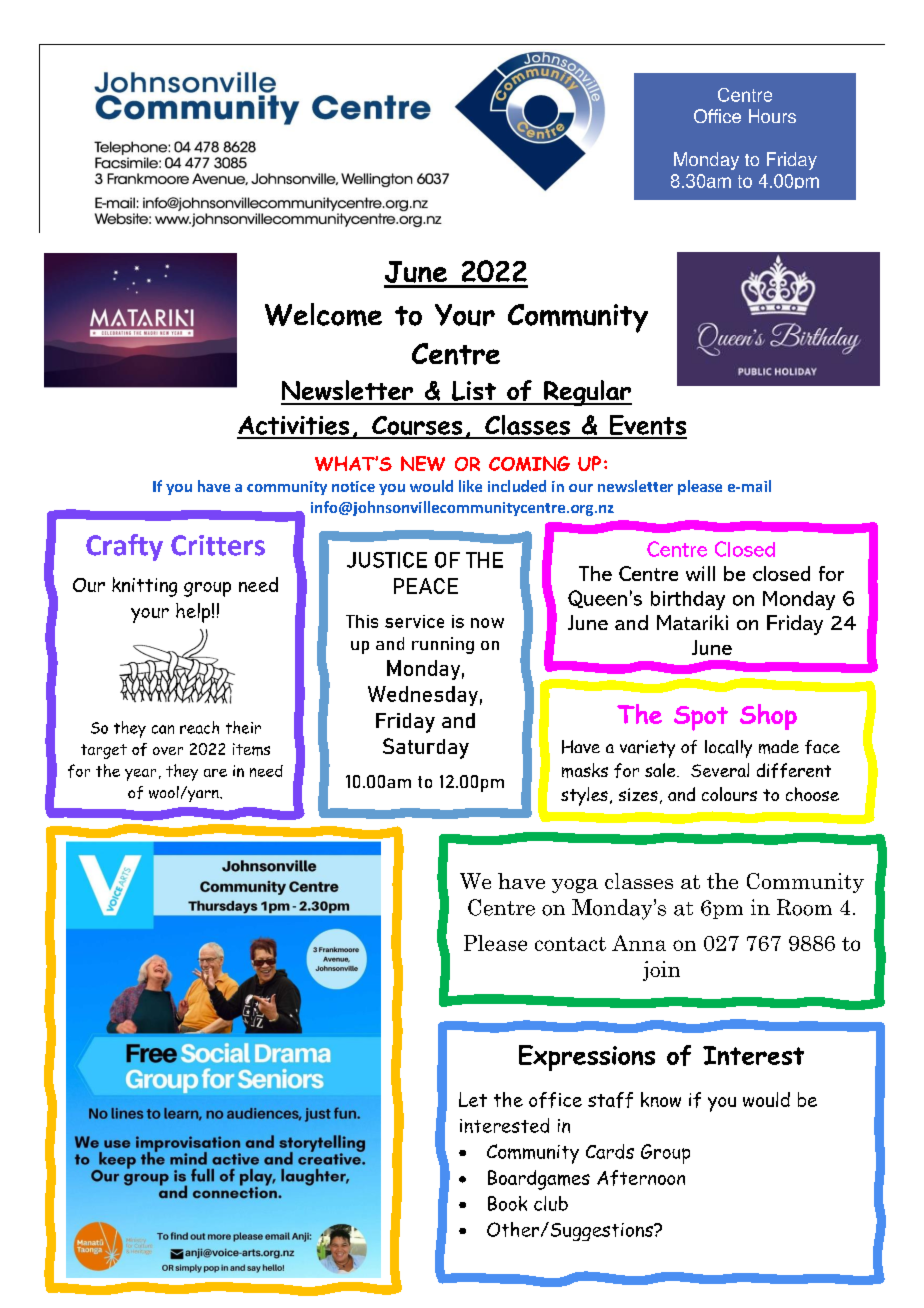  What do you see at coordinates (768, 717) in the document?
I see `Shop` at bounding box center [768, 717].
